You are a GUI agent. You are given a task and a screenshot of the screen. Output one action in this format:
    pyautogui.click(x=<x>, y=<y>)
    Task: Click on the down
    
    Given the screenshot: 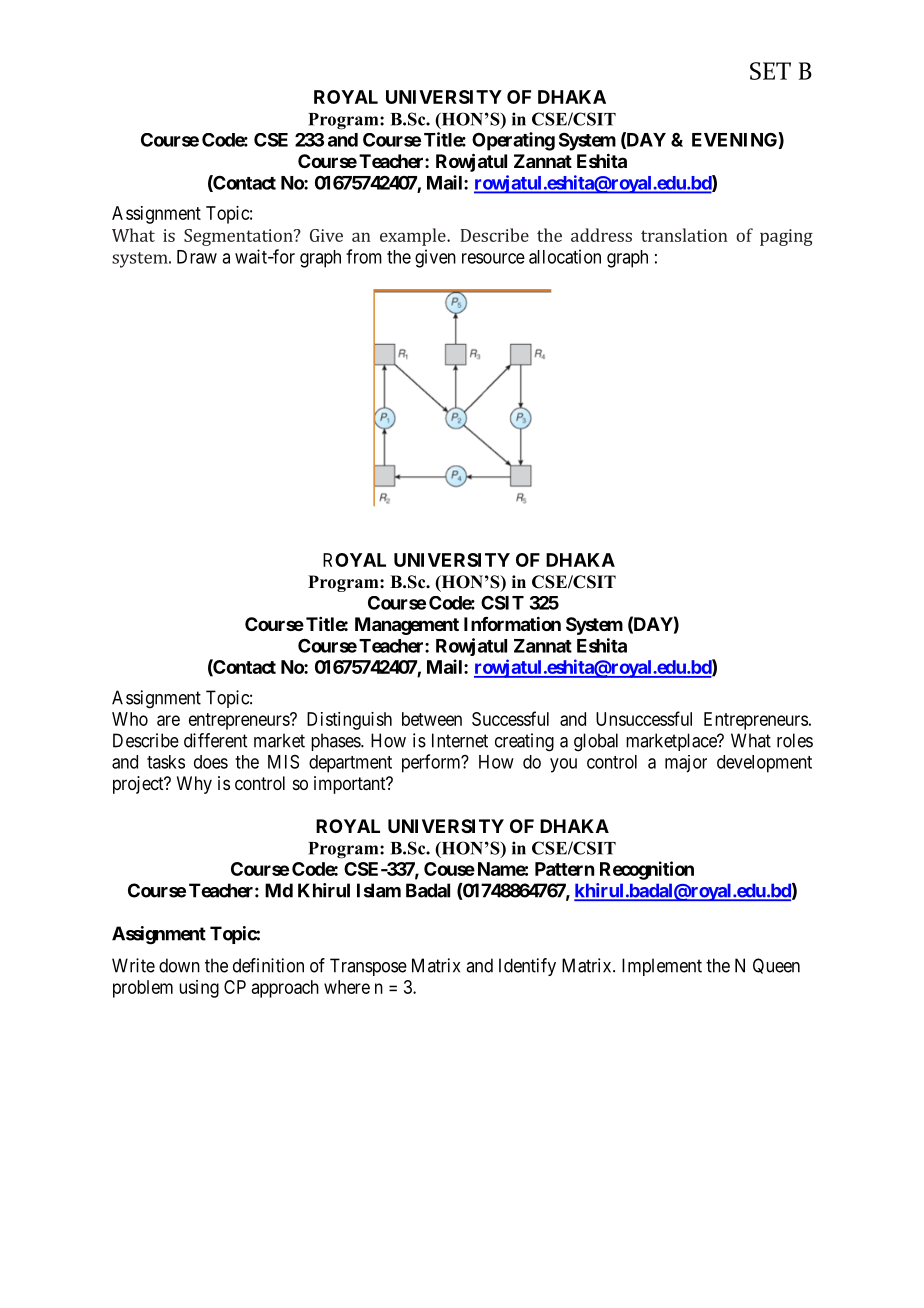 What is the action you would take?
    pyautogui.click(x=179, y=965)
